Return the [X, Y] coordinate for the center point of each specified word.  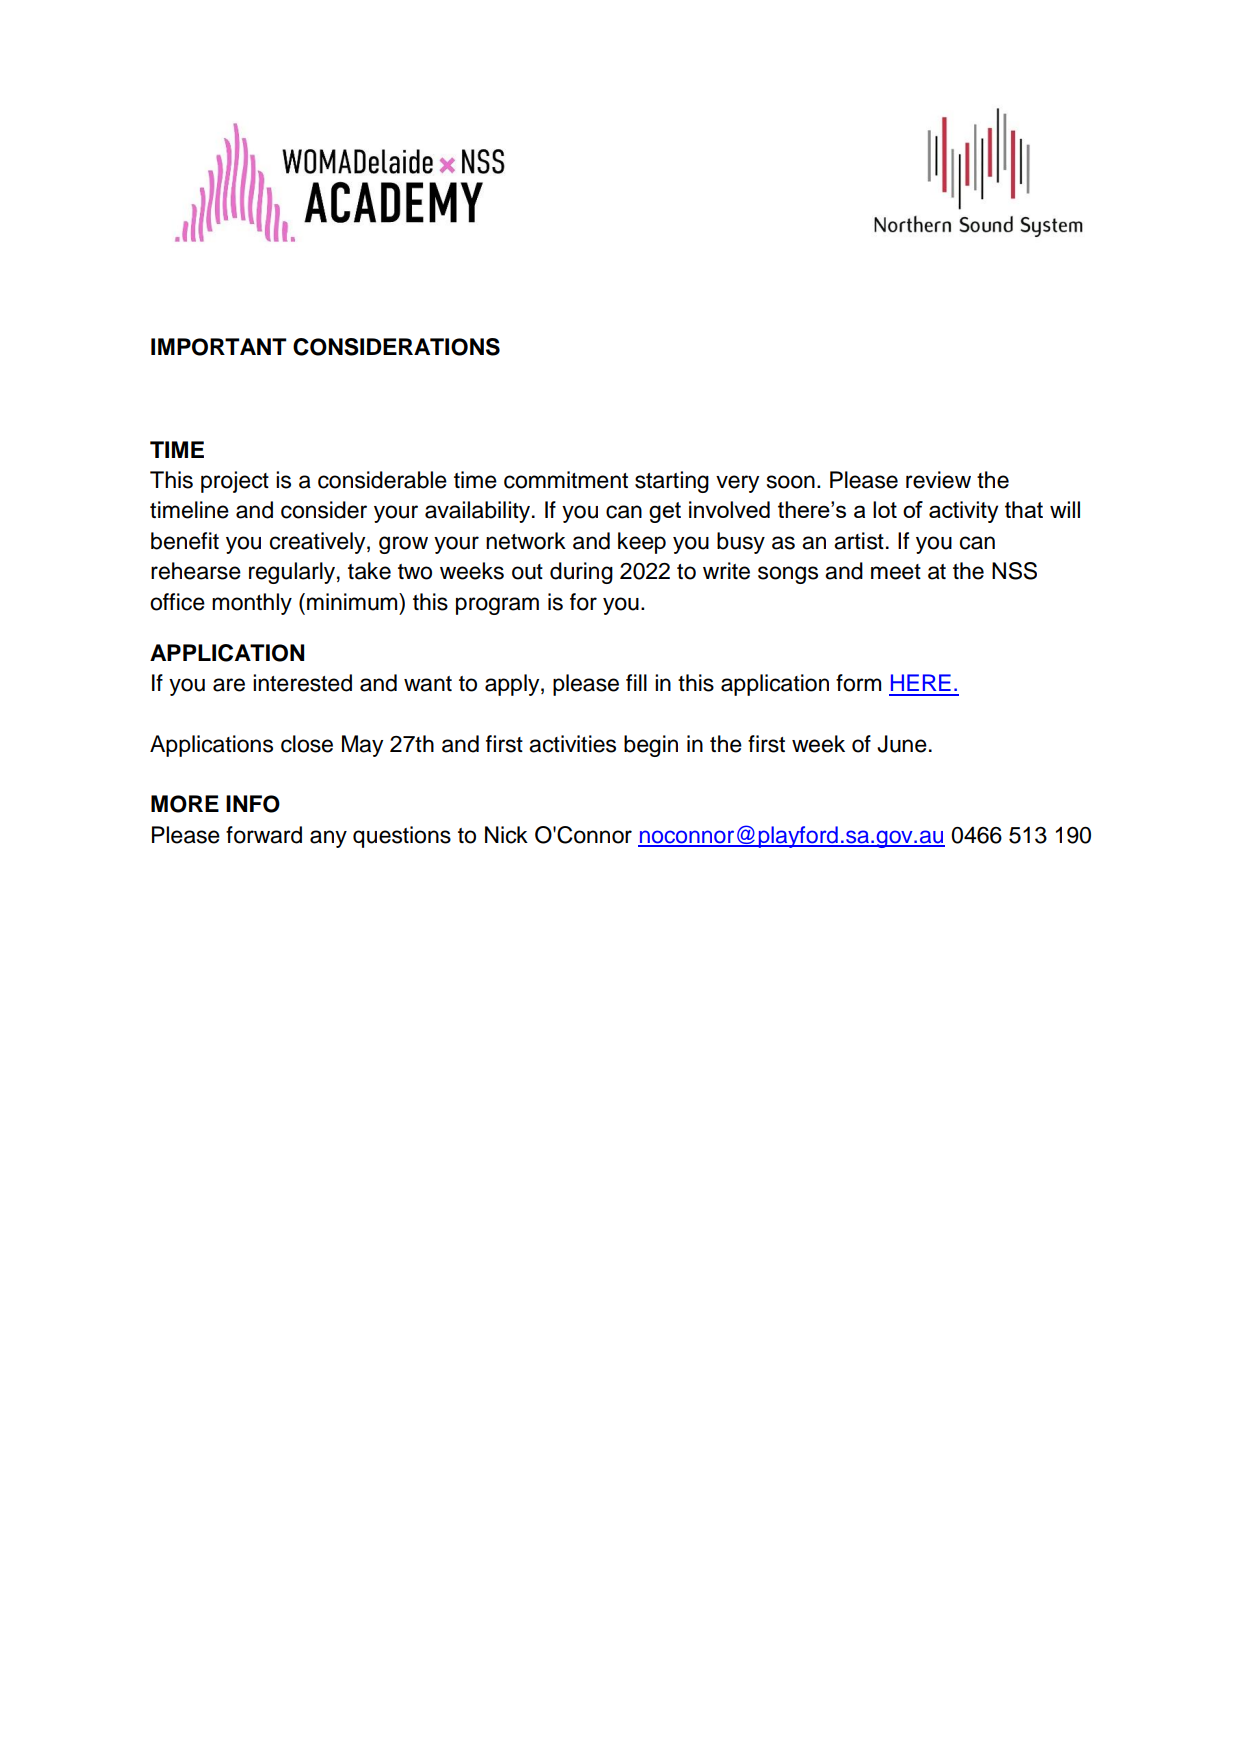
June [902, 744]
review [938, 480]
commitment [566, 480]
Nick [506, 835]
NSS [1014, 571]
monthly [252, 604]
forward [264, 835]
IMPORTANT [219, 347]
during [581, 573]
